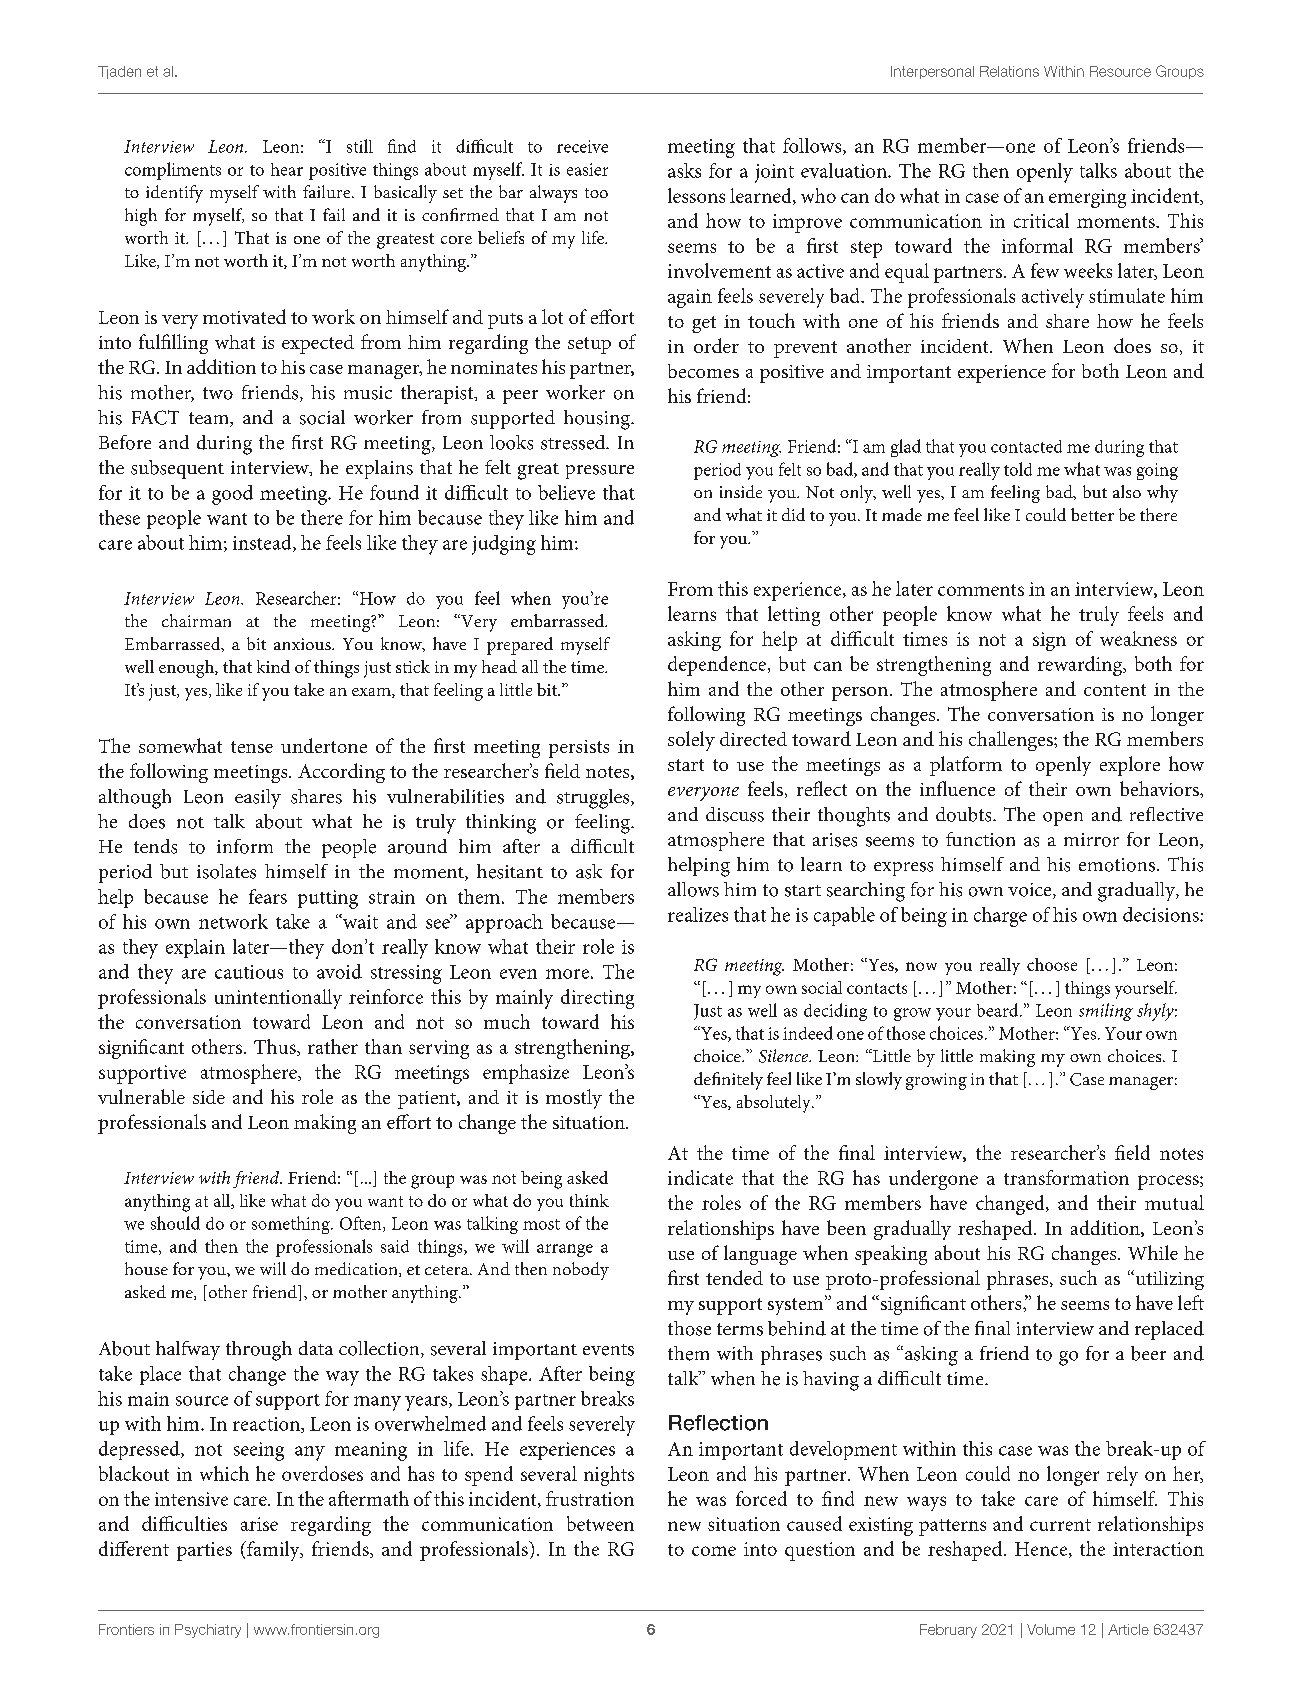 This screenshot has width=1302, height=1705. What do you see at coordinates (268, 896) in the screenshot?
I see `fears` at bounding box center [268, 896].
